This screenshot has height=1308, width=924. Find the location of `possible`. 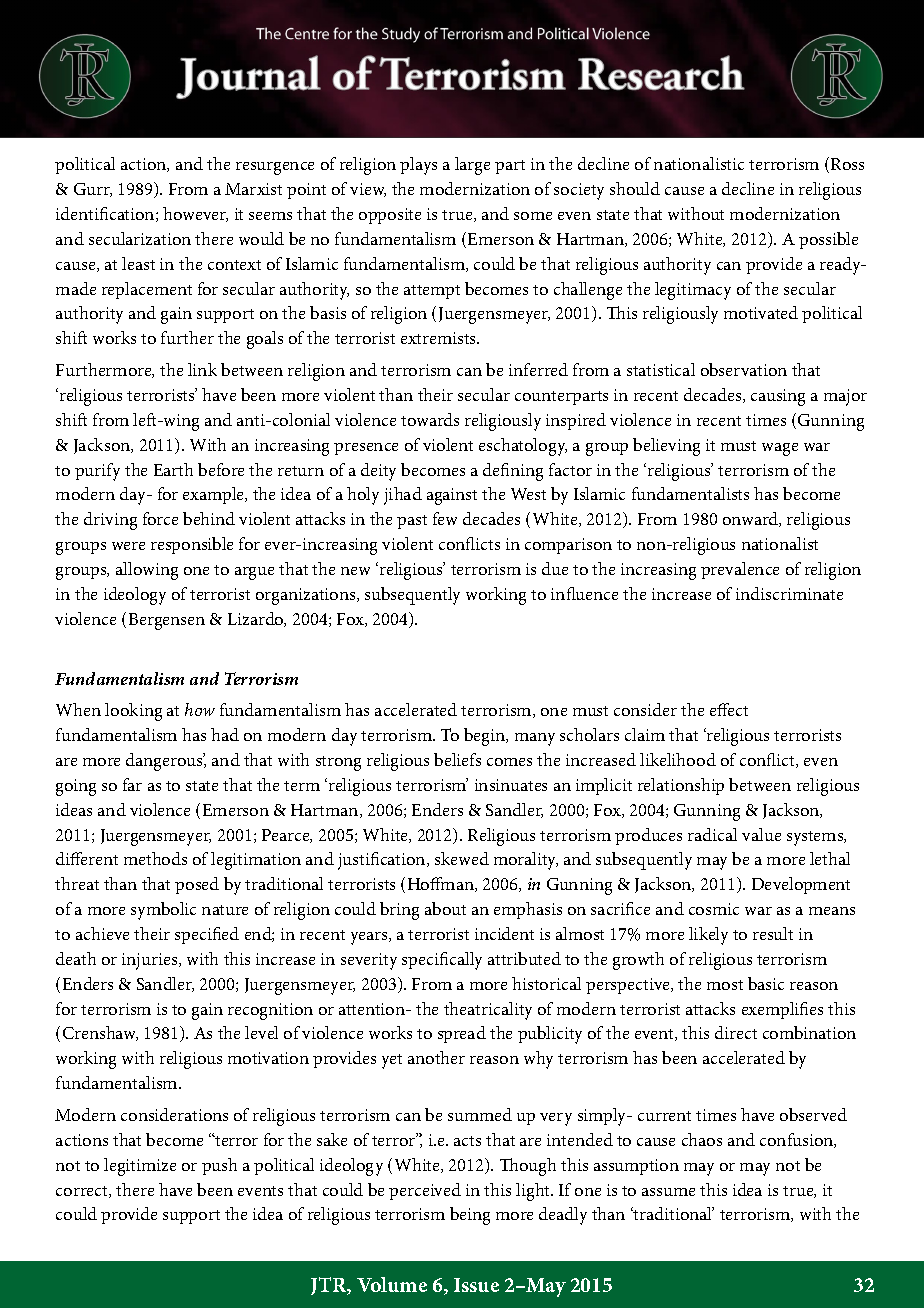

possible is located at coordinates (828, 240).
